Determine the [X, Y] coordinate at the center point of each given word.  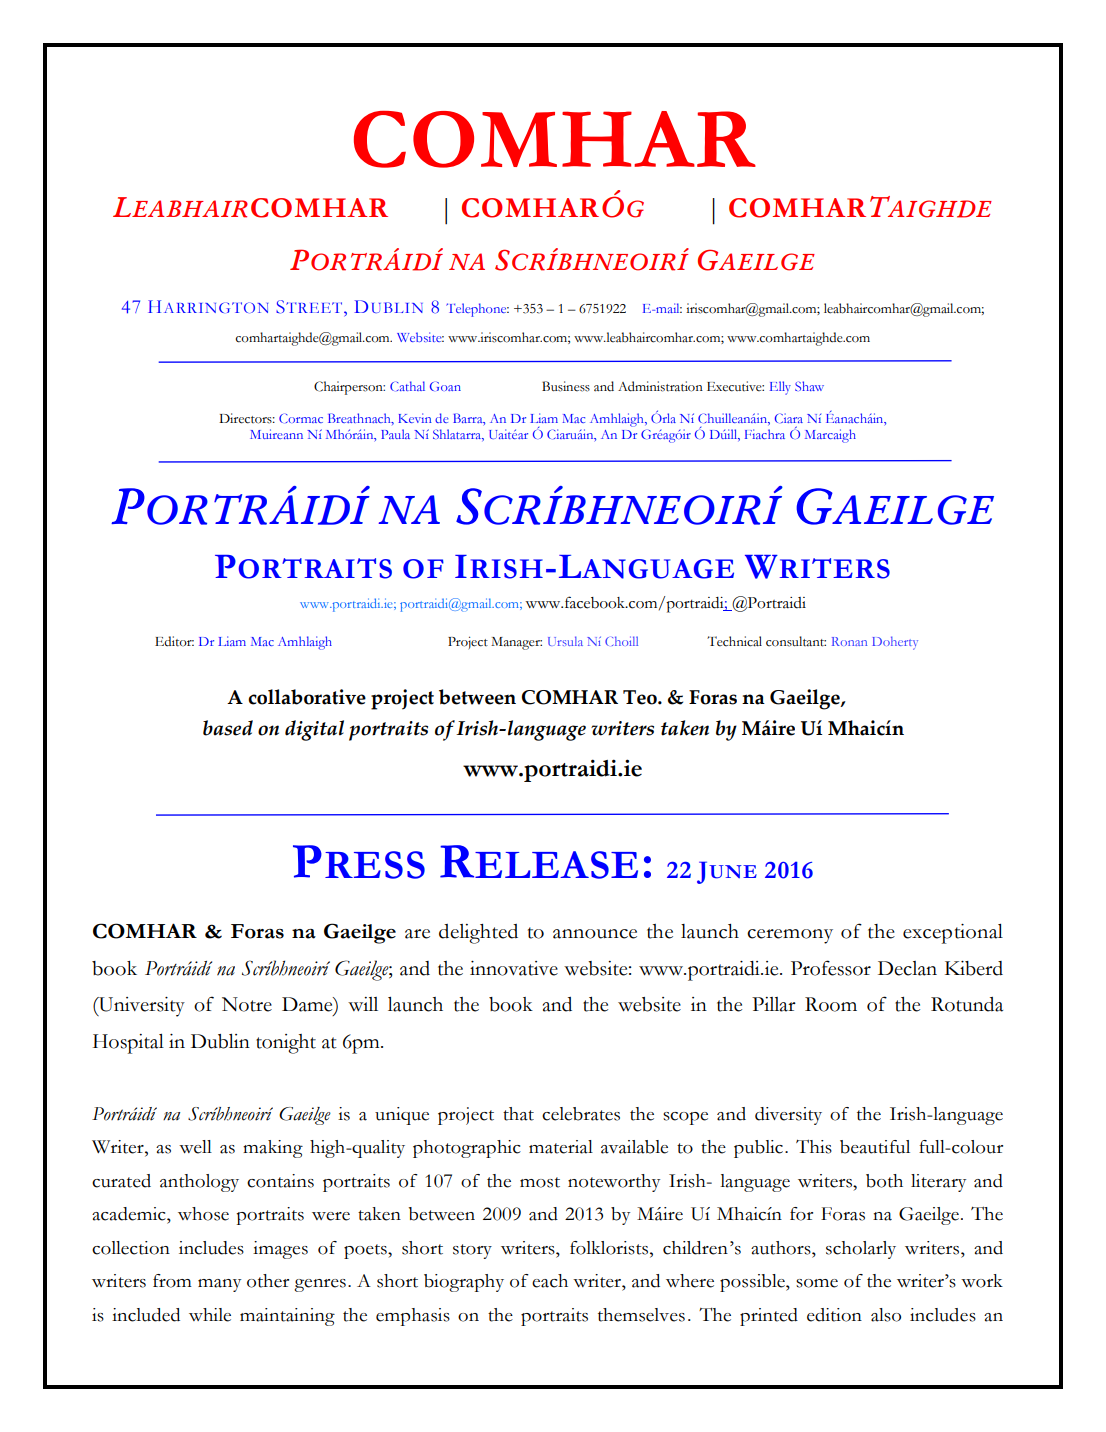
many [219, 1285]
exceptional [953, 934]
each [550, 1281]
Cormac [301, 418]
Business [566, 386]
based [228, 728]
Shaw [809, 386]
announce [595, 934]
